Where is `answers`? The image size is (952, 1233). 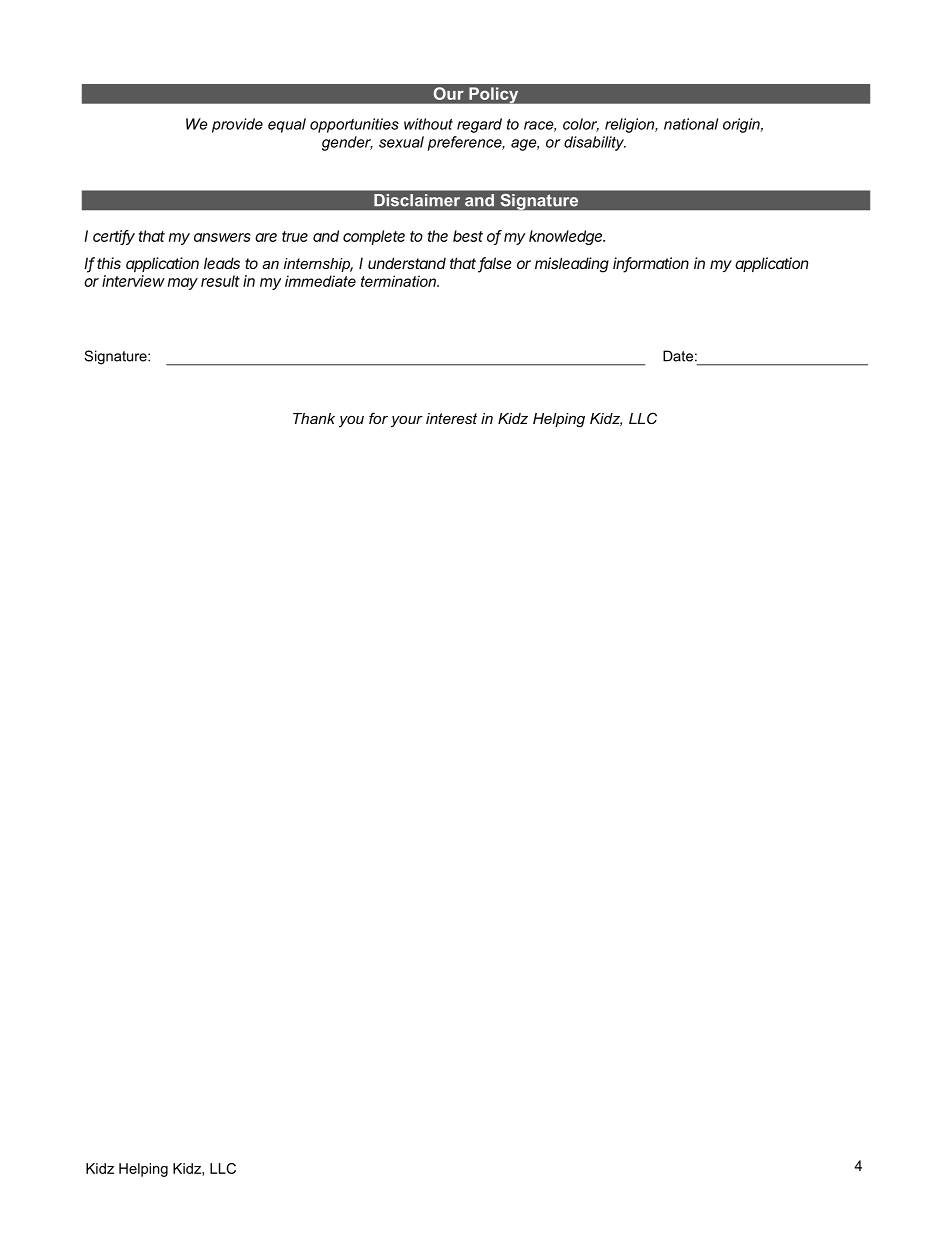
answers is located at coordinates (222, 237).
